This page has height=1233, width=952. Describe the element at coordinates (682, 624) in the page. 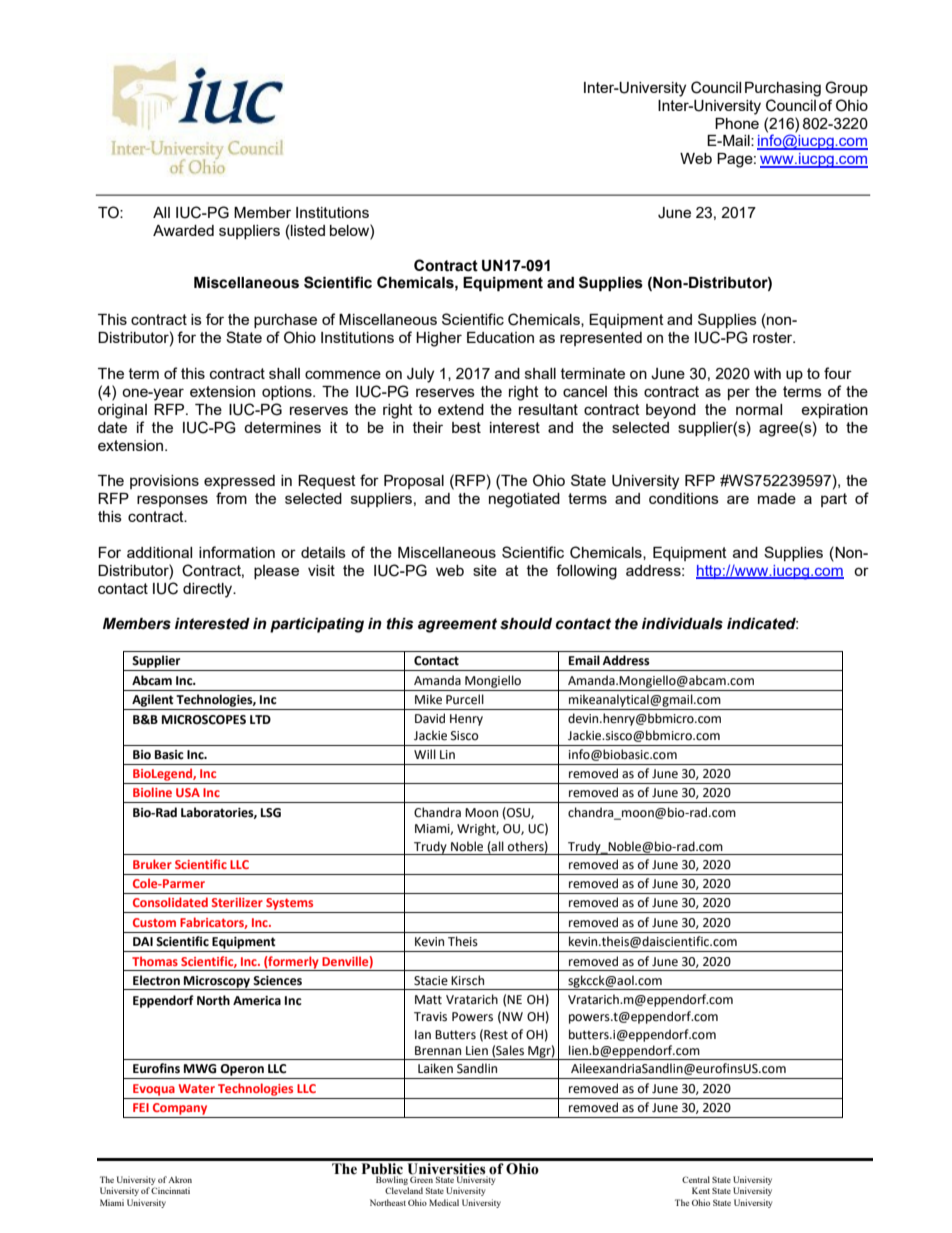

I see `individuals` at that location.
